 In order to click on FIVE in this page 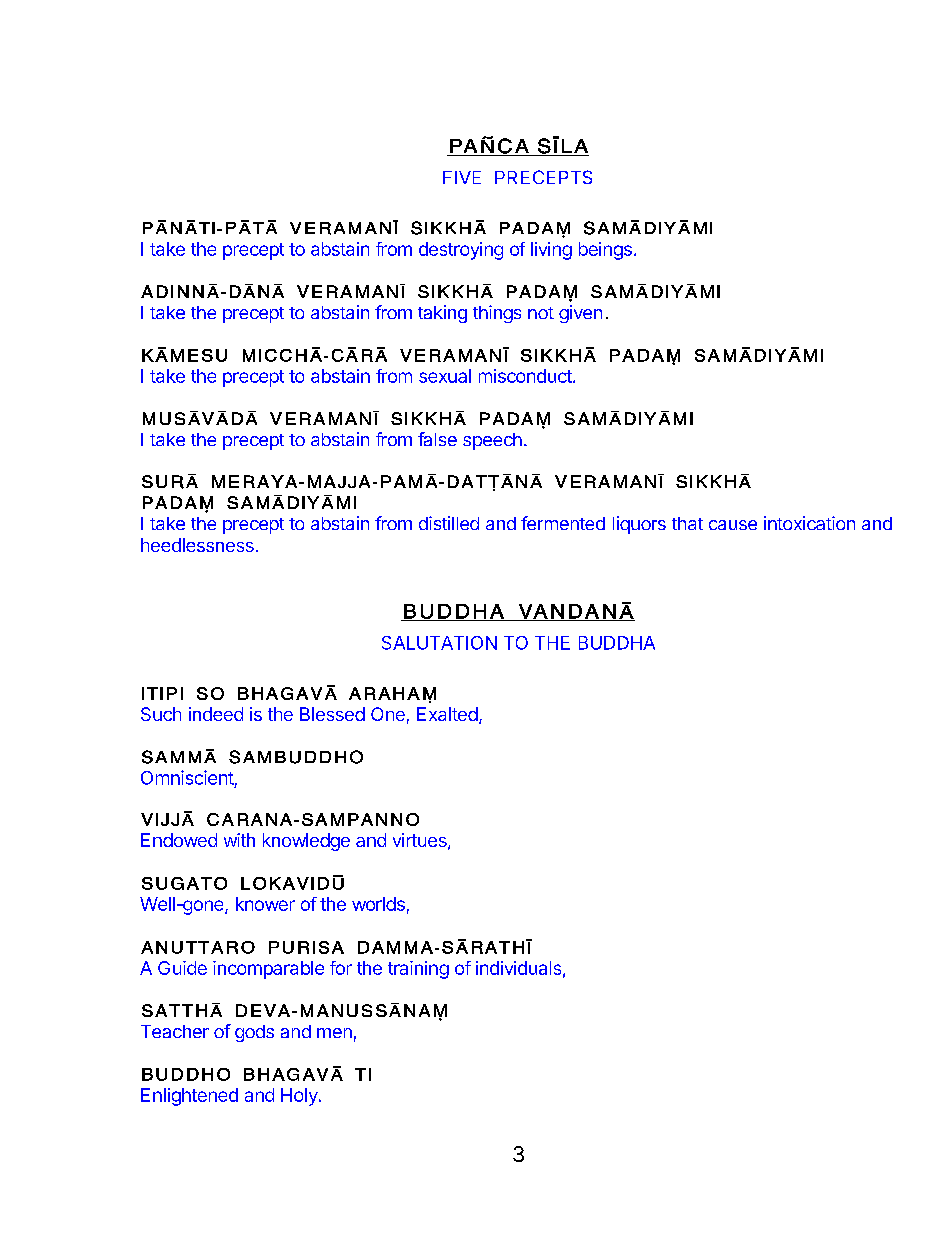, I will do `click(462, 177)`.
